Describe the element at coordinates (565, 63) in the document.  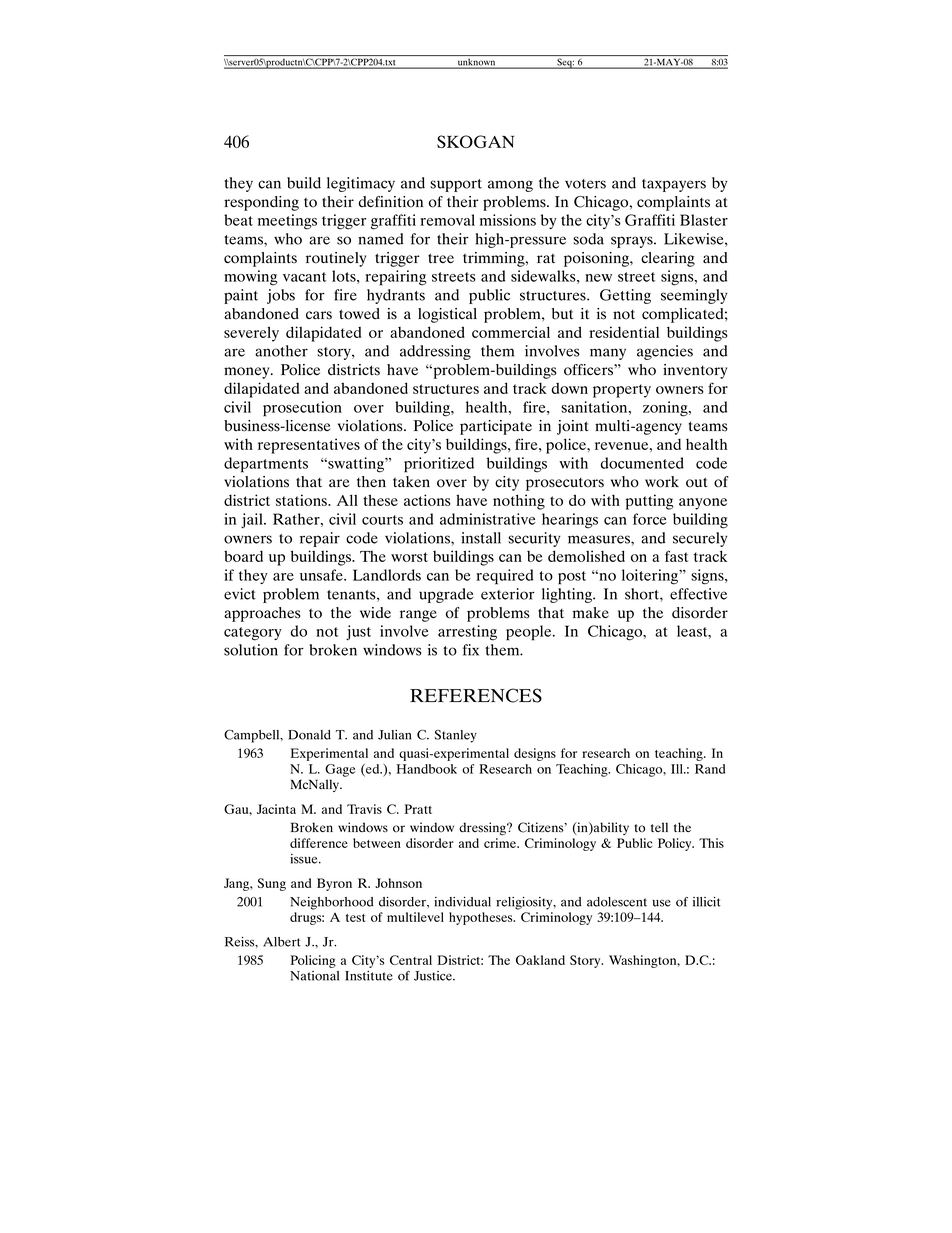
I see `Seq` at that location.
